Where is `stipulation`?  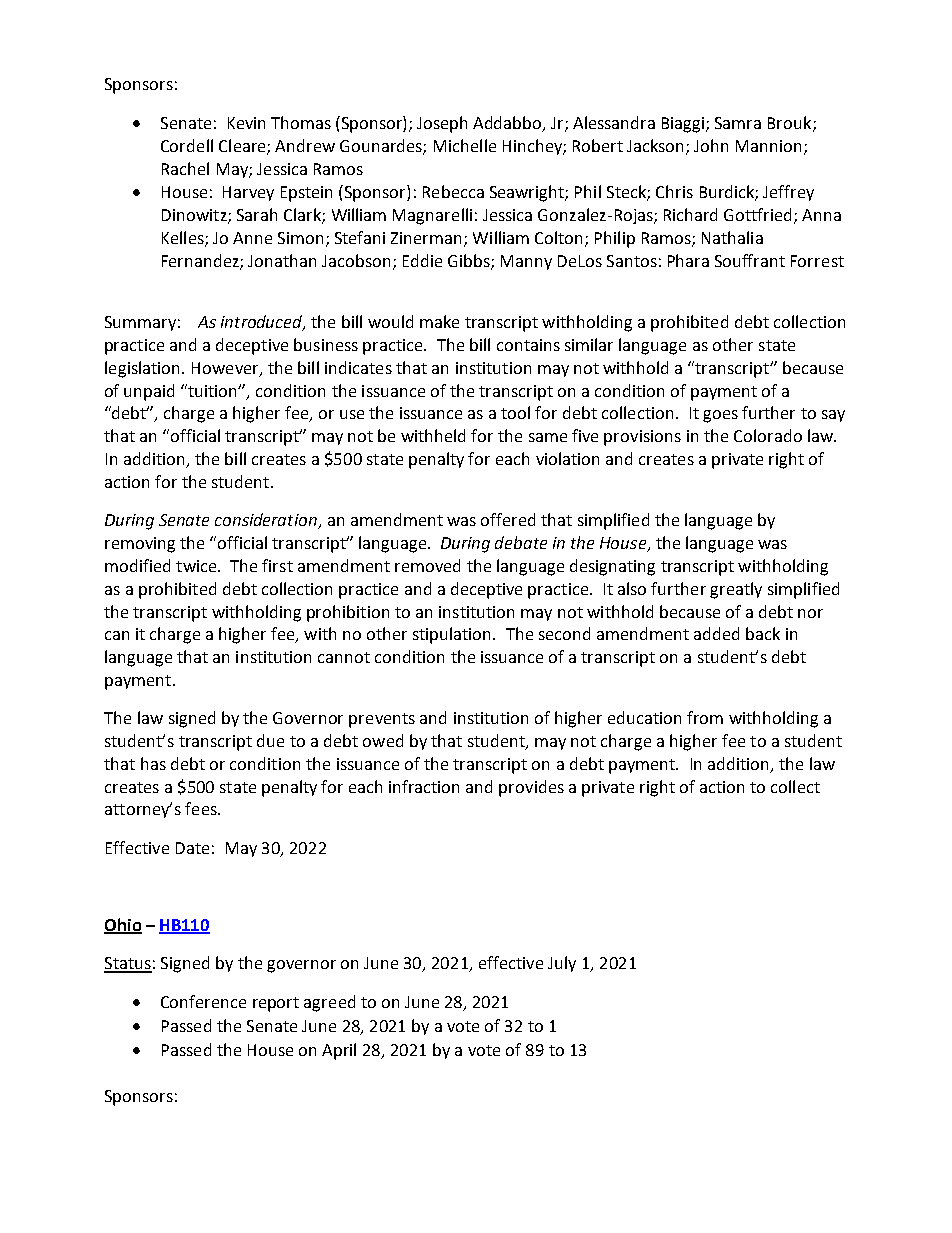 stipulation is located at coordinates (453, 635).
